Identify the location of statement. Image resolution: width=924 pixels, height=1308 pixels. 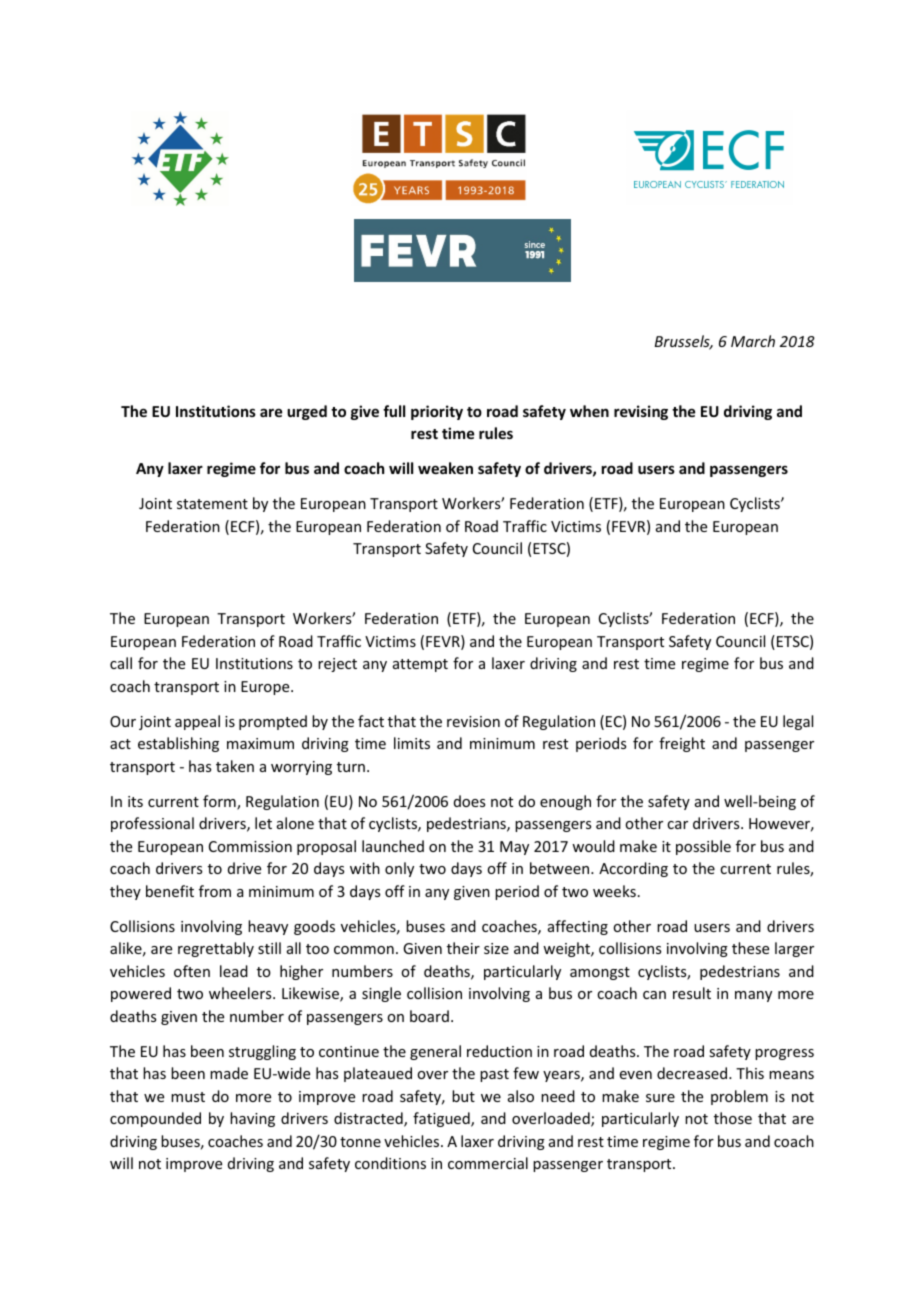
(212, 504).
